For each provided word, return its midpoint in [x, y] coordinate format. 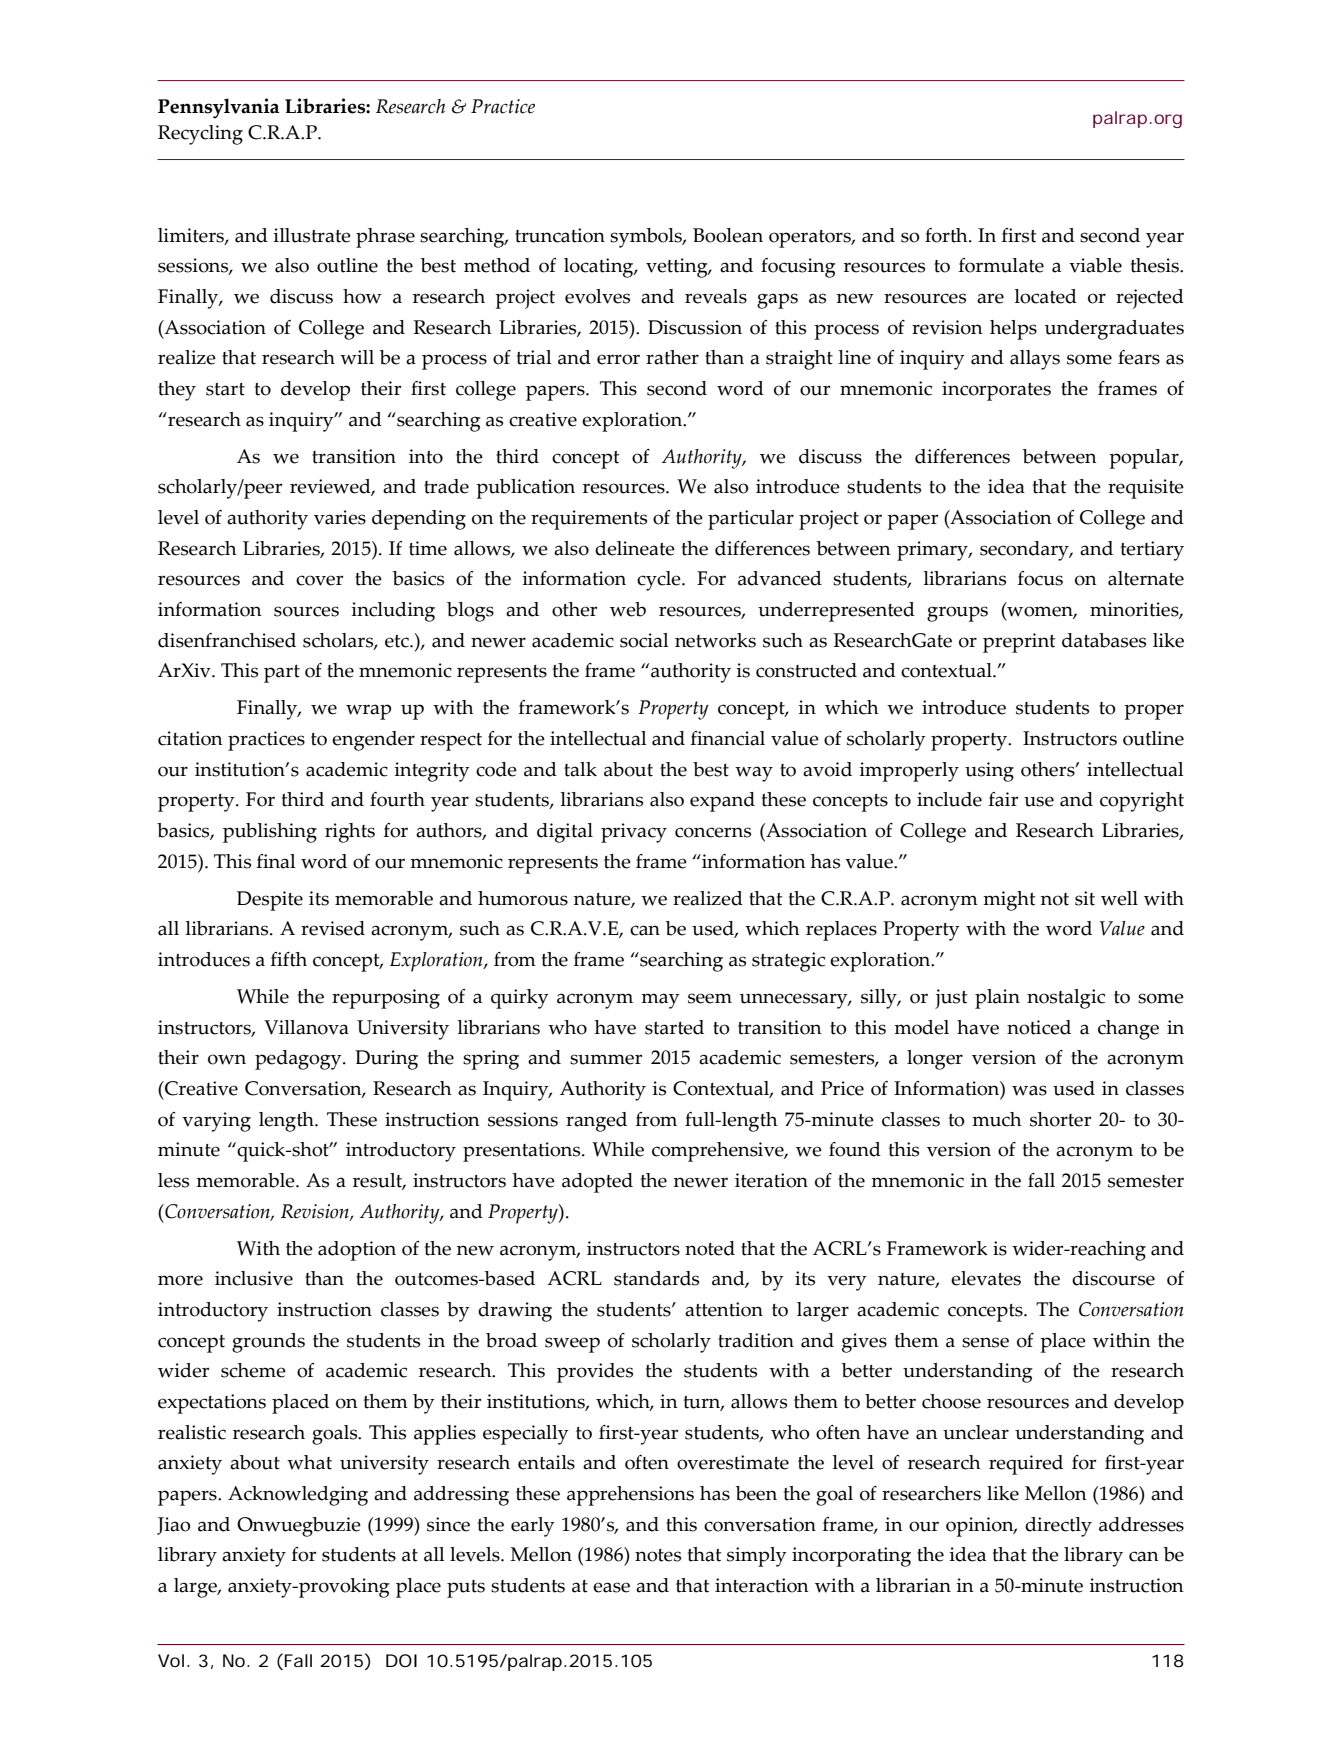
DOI [401, 1660]
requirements [589, 520]
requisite [1146, 489]
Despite [270, 901]
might [1009, 901]
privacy [634, 833]
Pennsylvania [218, 108]
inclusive [254, 1278]
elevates [986, 1278]
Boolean [728, 235]
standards [656, 1278]
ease [611, 1587]
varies [340, 517]
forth [947, 235]
